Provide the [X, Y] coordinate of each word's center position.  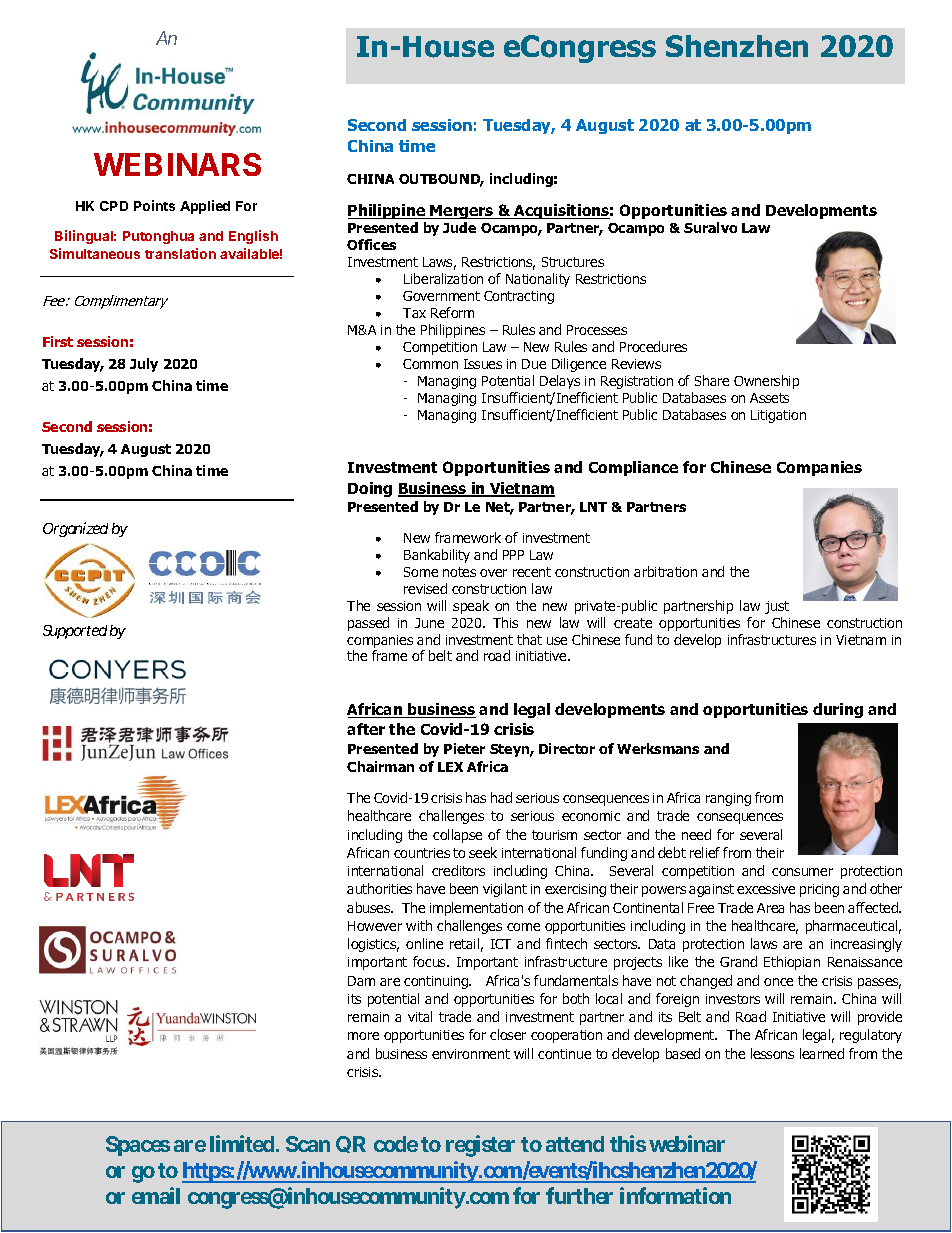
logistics [373, 945]
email [156, 1195]
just [777, 607]
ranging [728, 799]
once [778, 982]
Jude [459, 227]
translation [180, 253]
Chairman [380, 766]
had [501, 797]
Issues [483, 364]
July [144, 365]
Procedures [653, 346]
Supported [75, 632]
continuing [437, 982]
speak [471, 607]
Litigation [778, 416]
